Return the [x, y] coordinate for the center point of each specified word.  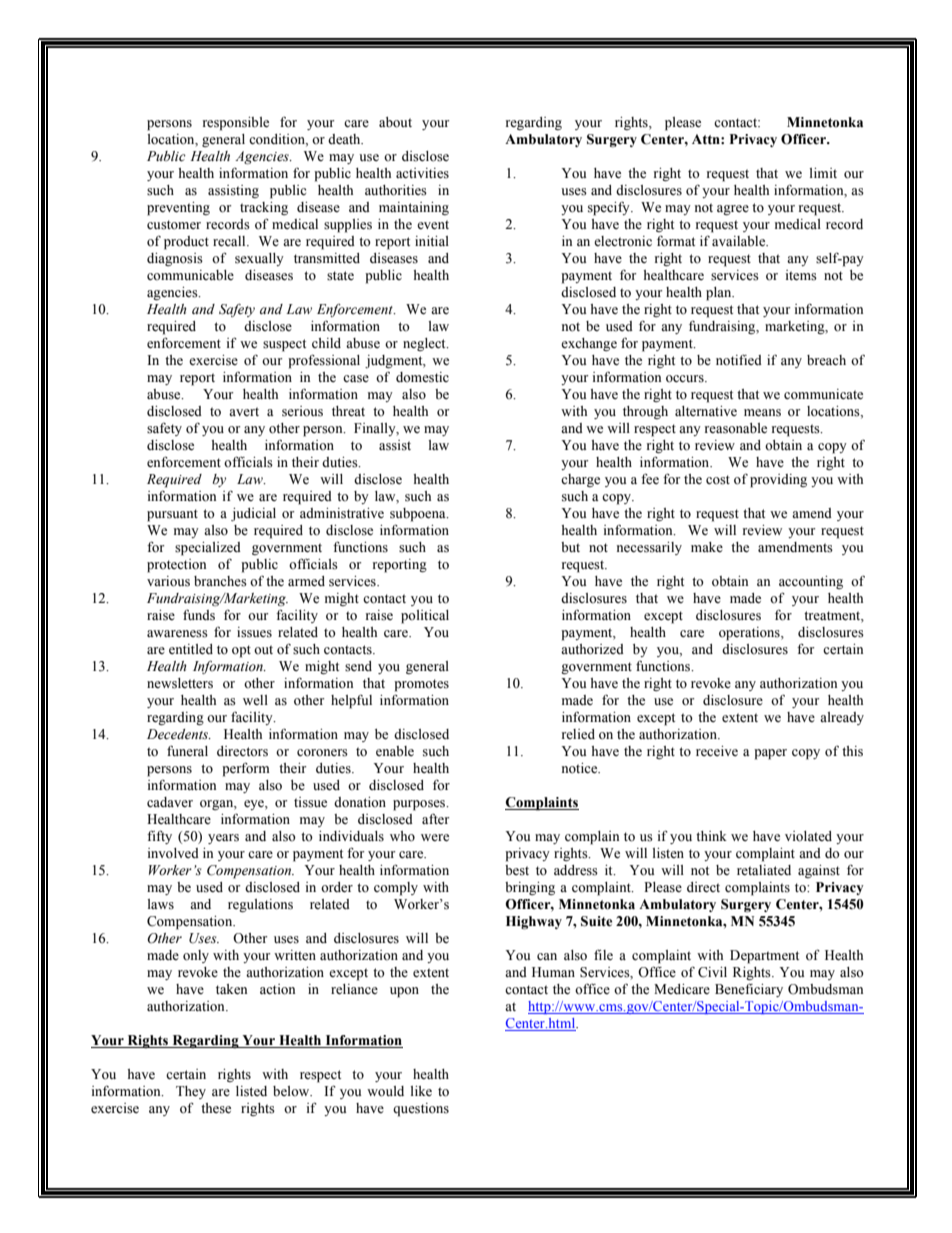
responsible [236, 124]
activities [422, 173]
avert [244, 411]
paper [770, 754]
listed [251, 1091]
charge [580, 480]
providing [778, 481]
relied [578, 734]
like [421, 1091]
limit [823, 173]
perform [246, 769]
